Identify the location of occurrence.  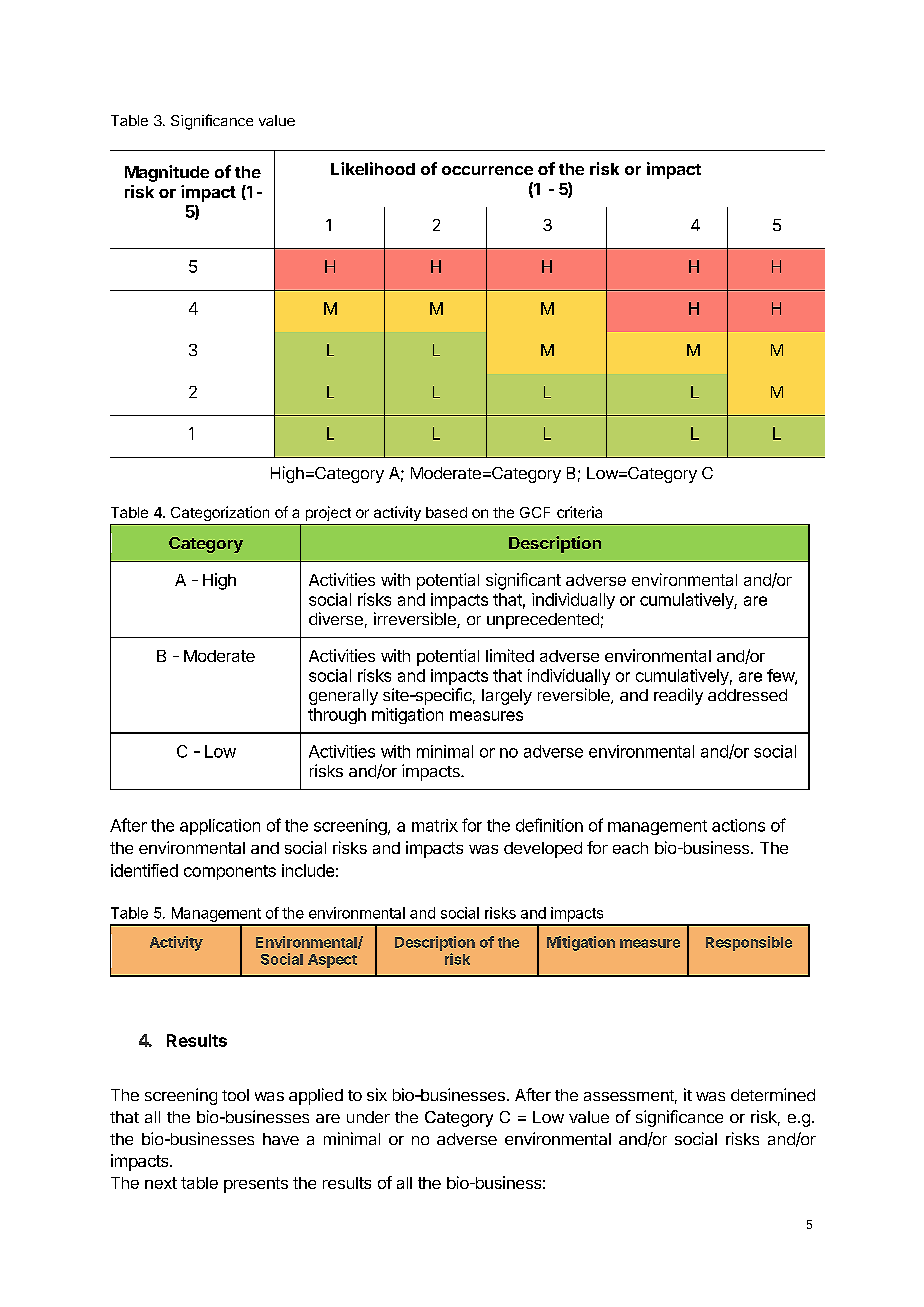
(487, 170).
